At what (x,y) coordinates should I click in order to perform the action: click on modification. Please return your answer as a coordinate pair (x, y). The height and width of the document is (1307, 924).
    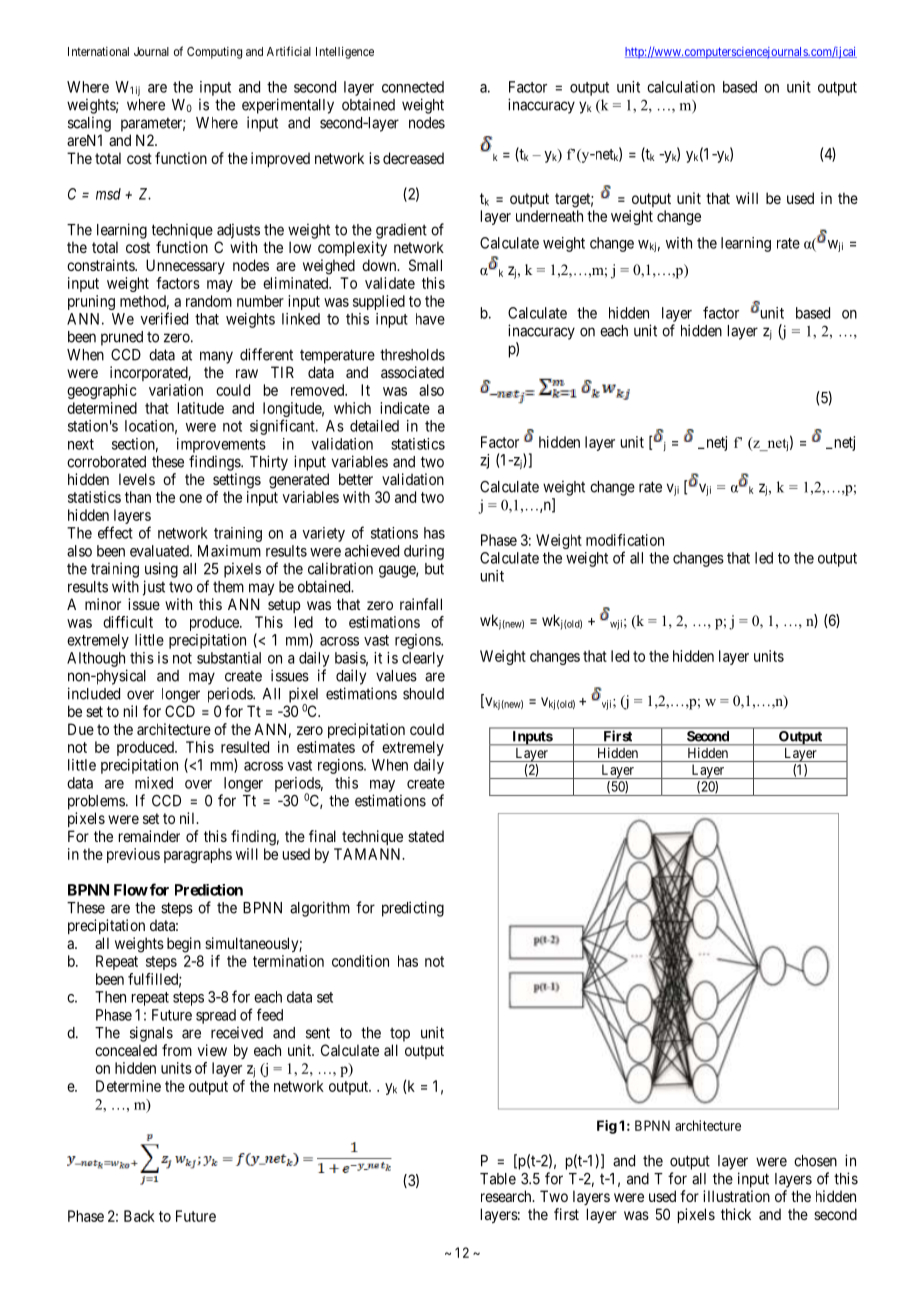
    Looking at the image, I should click on (625, 540).
